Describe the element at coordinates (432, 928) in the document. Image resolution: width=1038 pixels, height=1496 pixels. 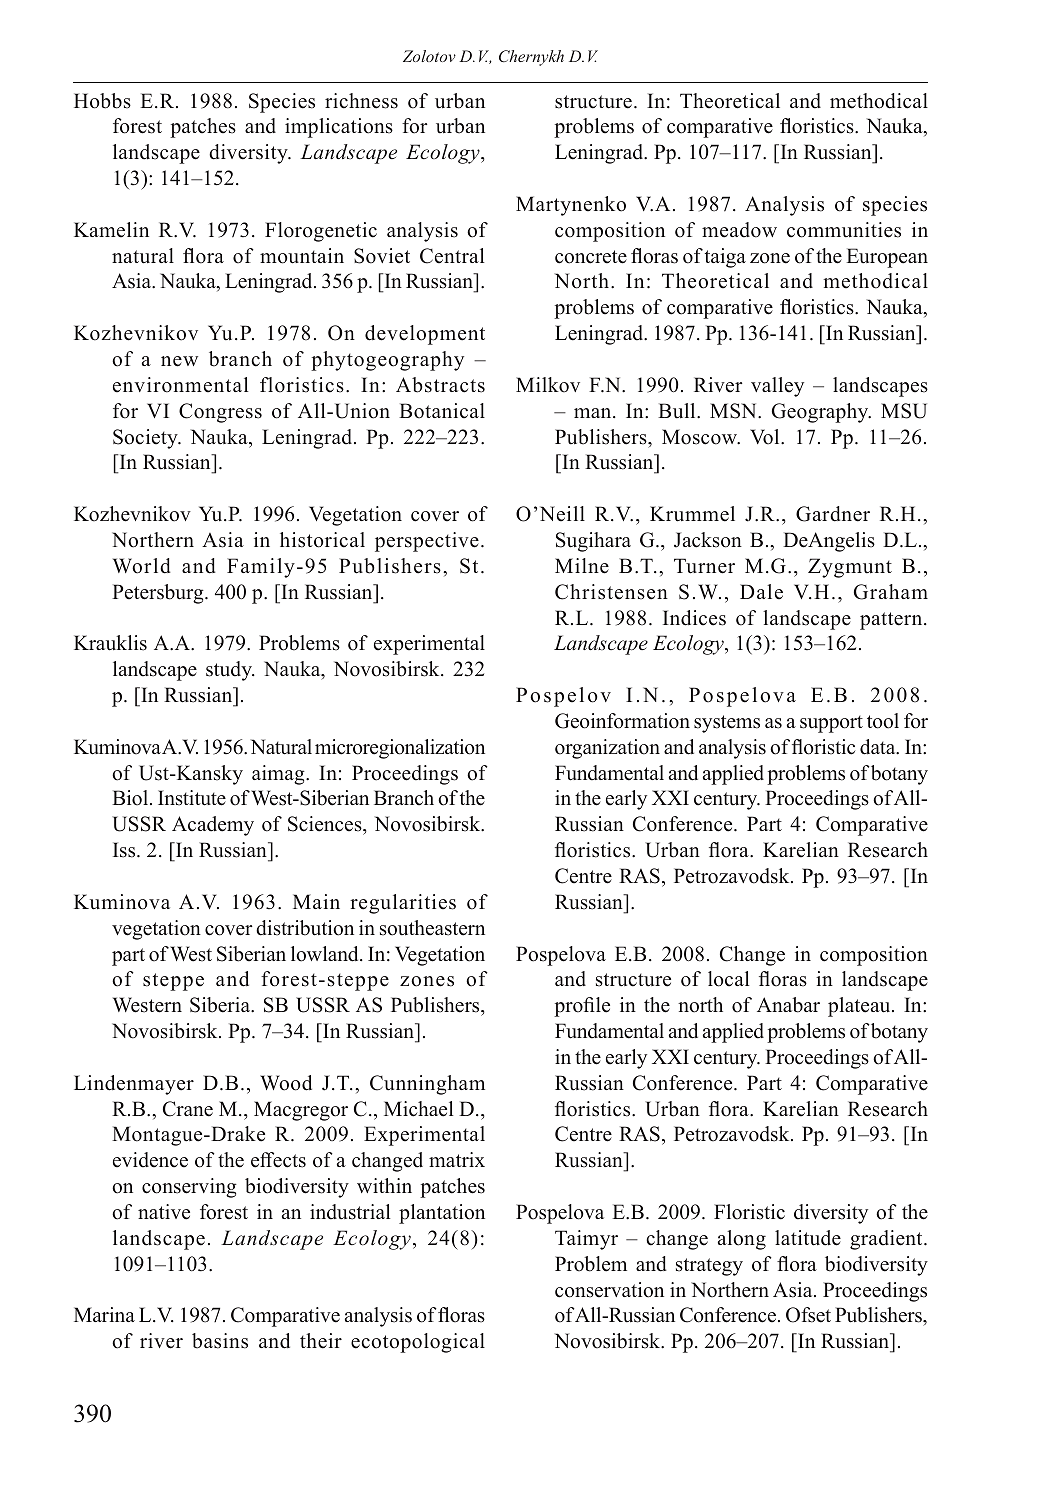
I see `southeastern` at that location.
